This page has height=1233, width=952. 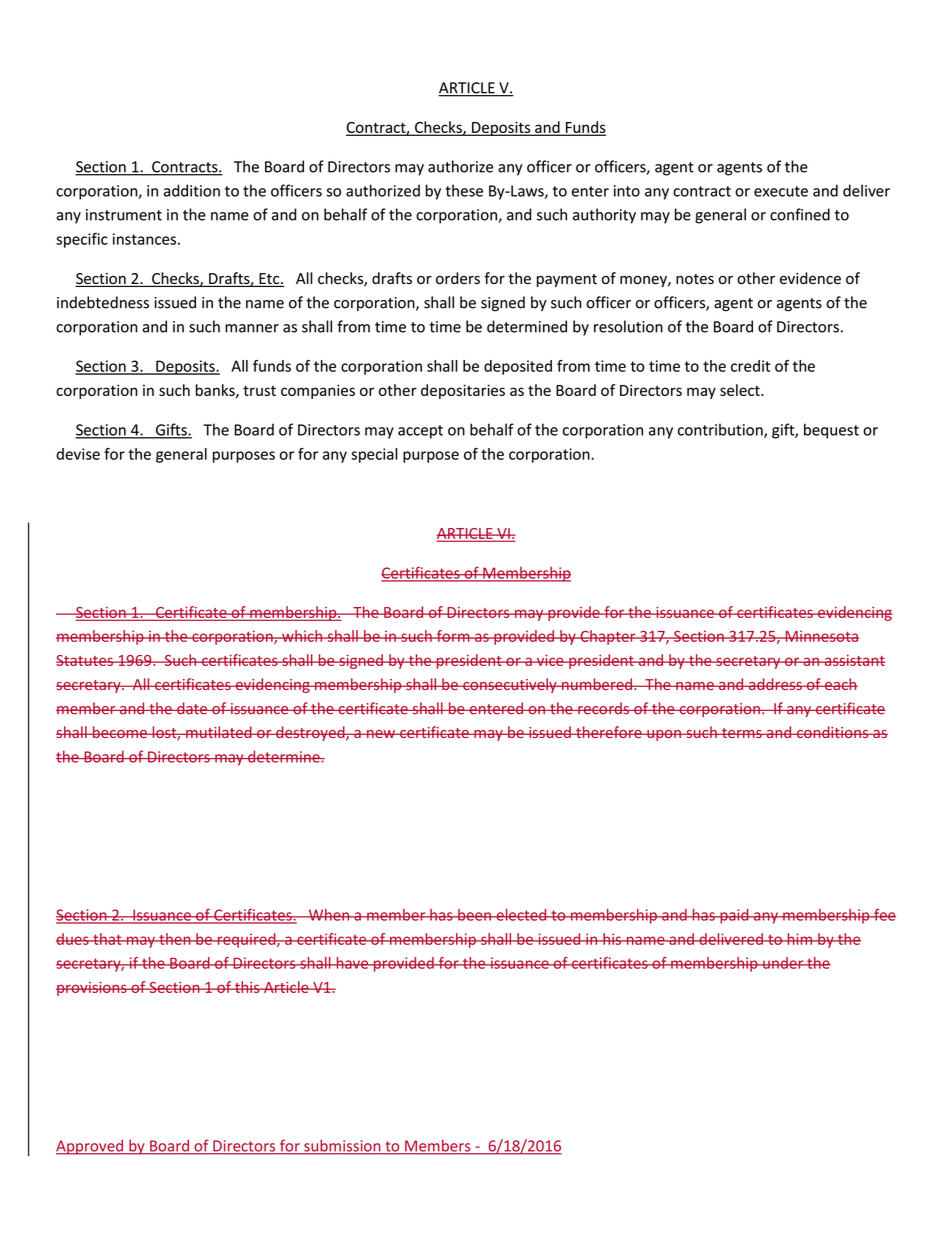 What do you see at coordinates (800, 214) in the page?
I see `confined` at bounding box center [800, 214].
